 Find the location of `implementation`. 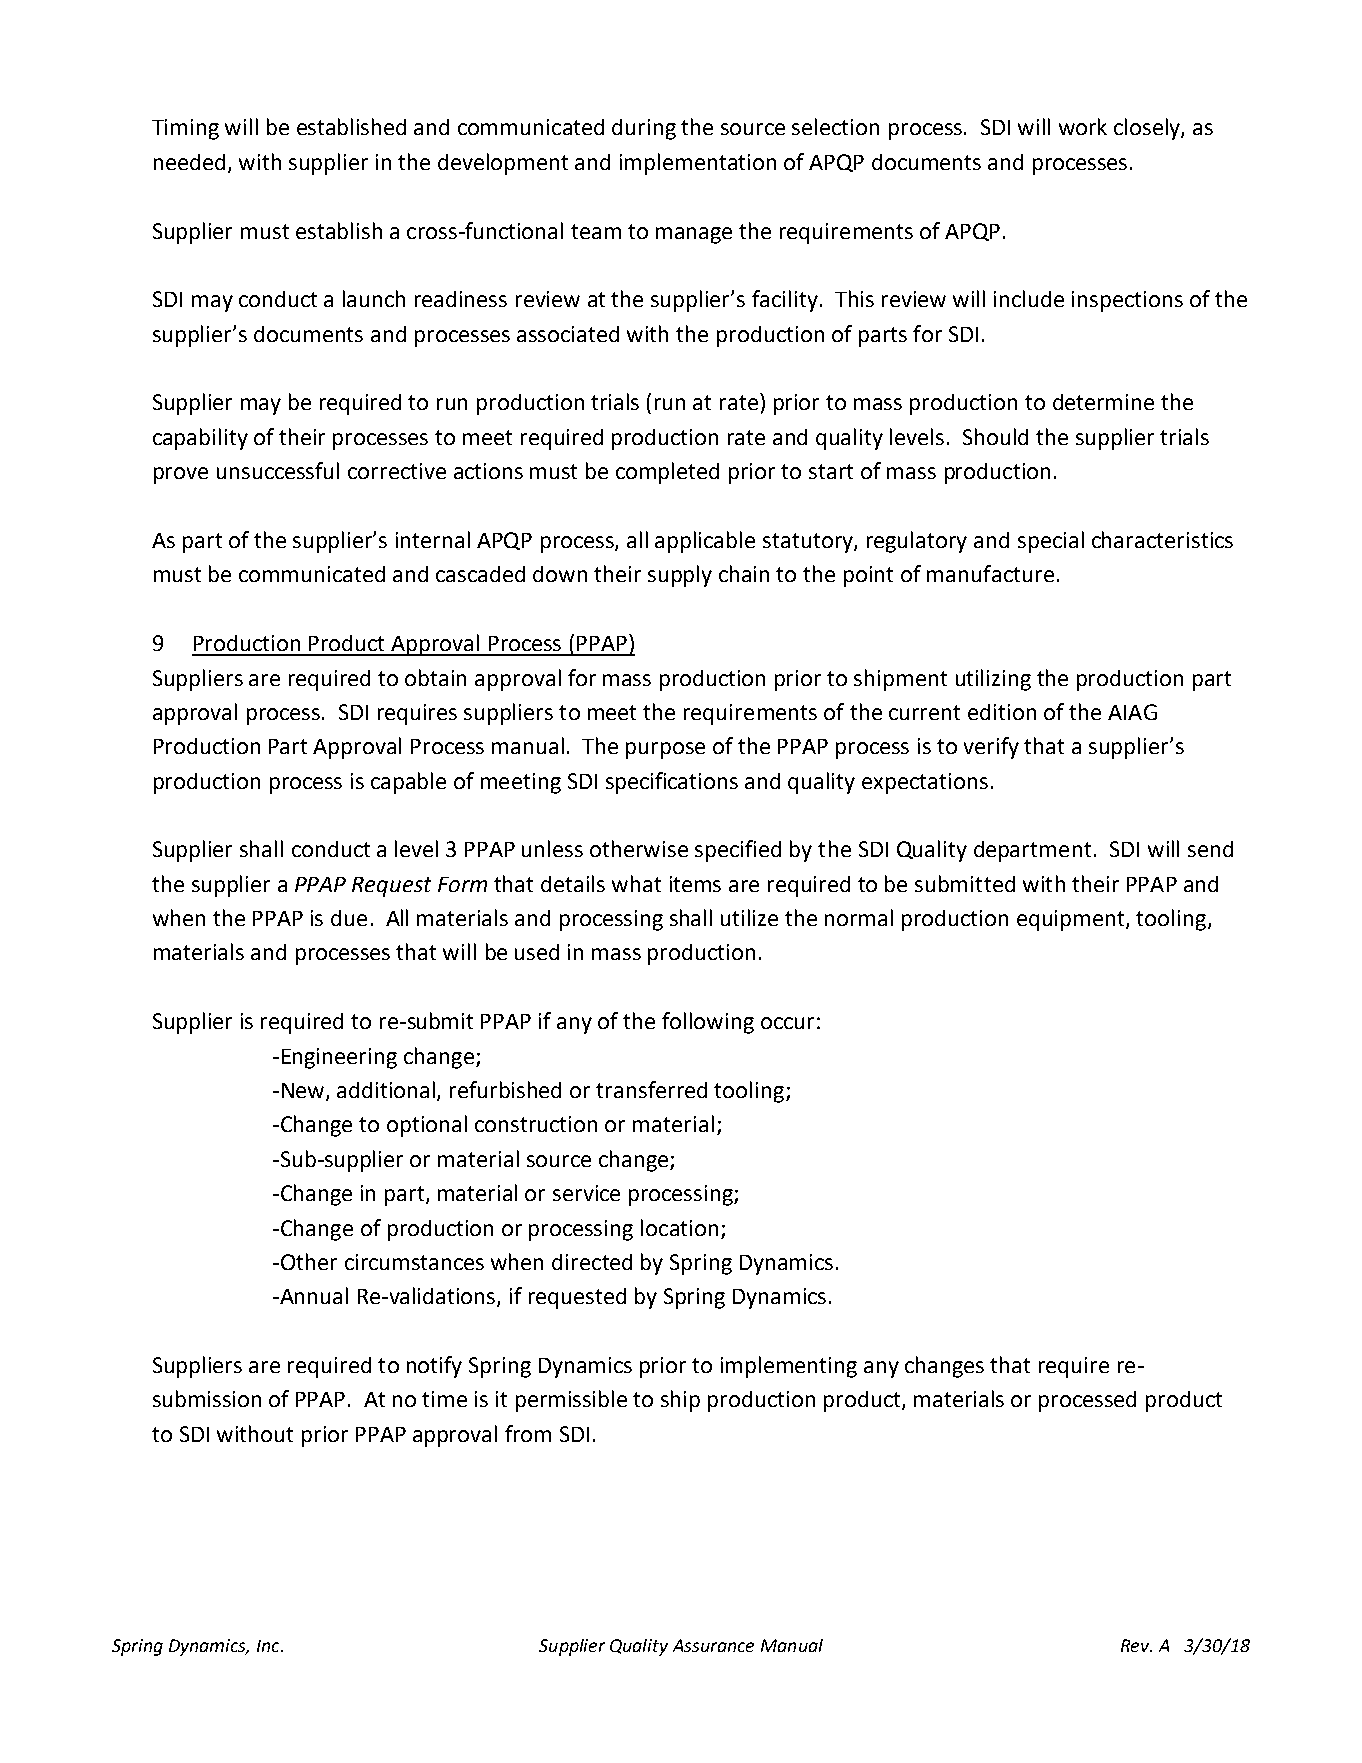

implementation is located at coordinates (698, 164).
